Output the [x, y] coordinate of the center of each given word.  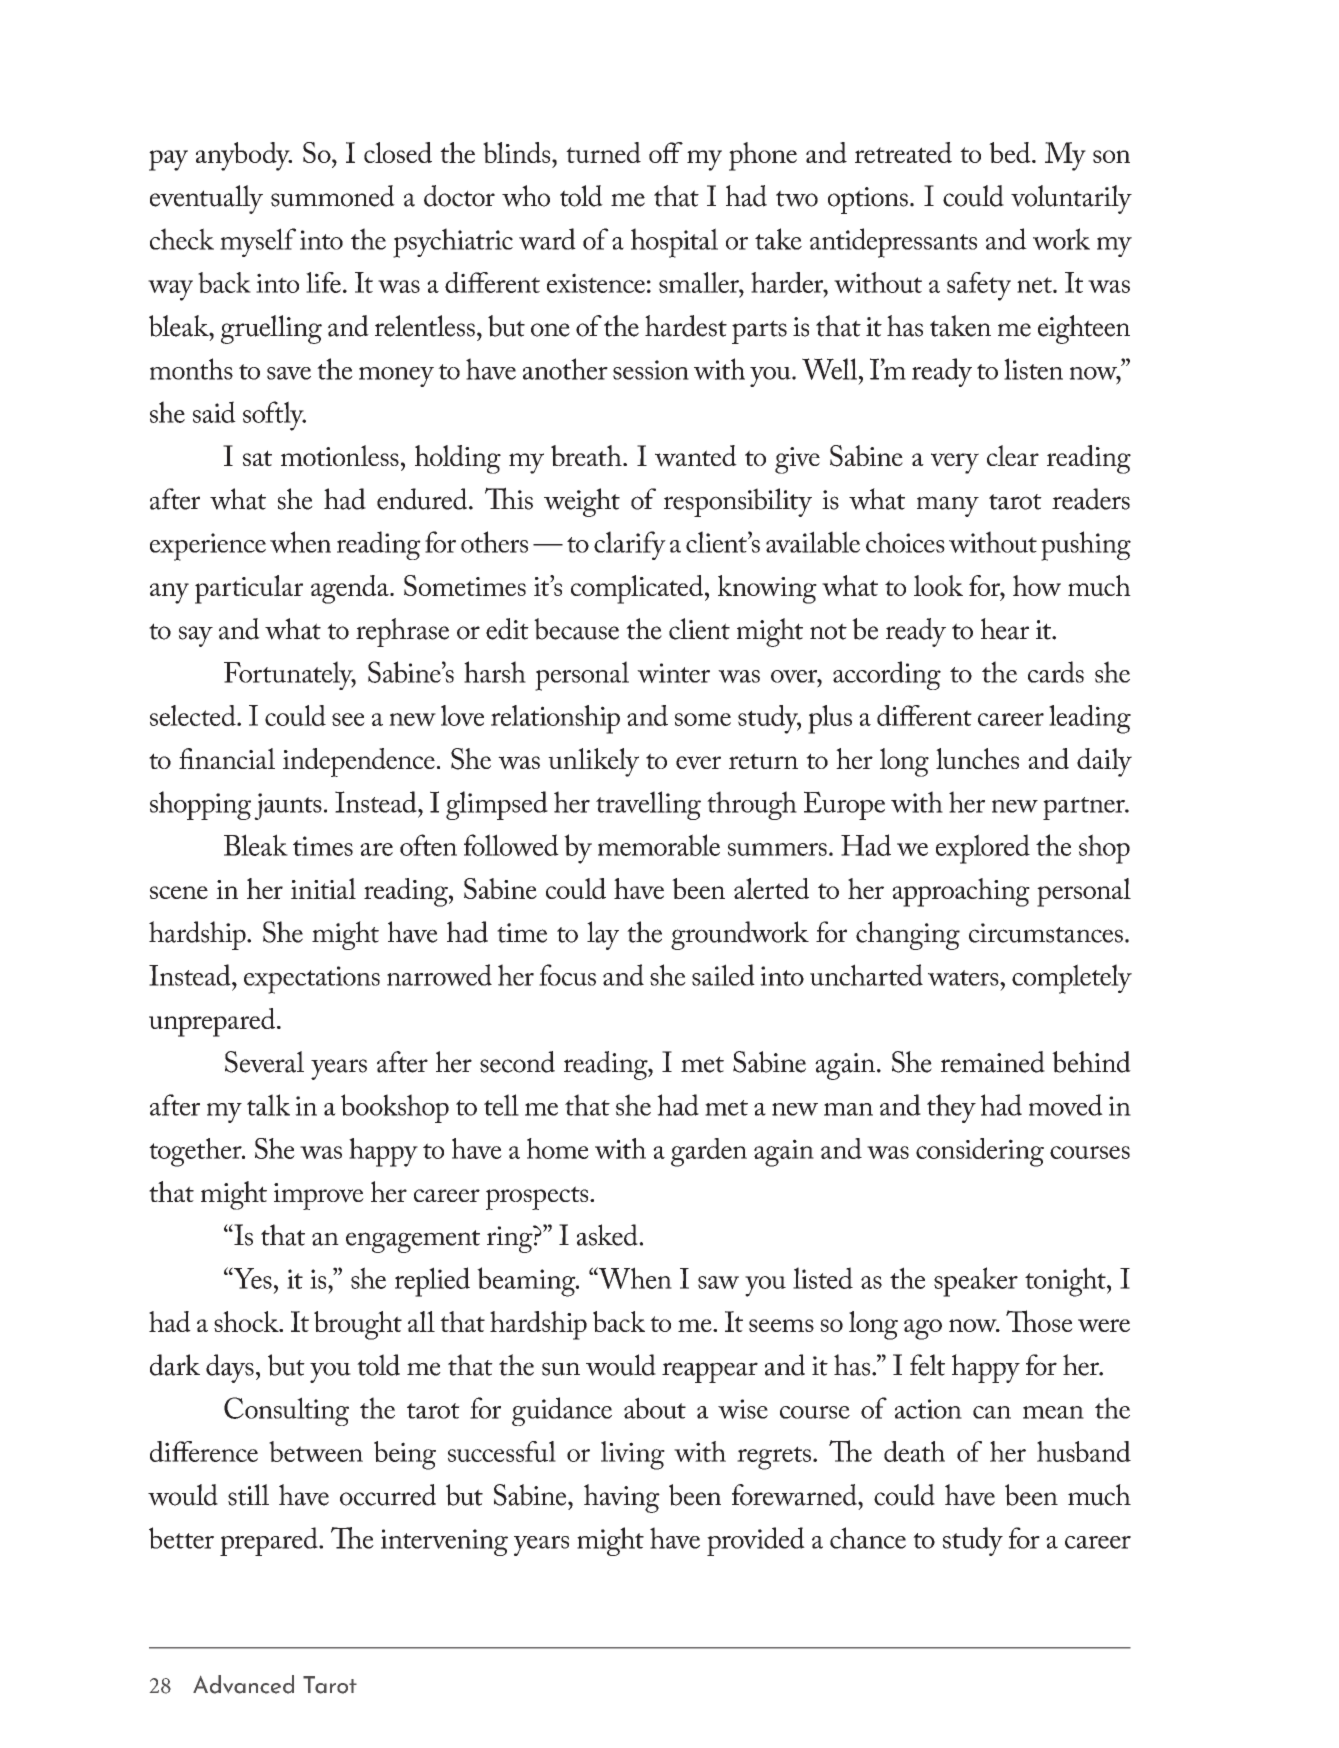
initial [323, 888]
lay [603, 935]
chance [868, 1538]
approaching [961, 892]
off [666, 152]
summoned [333, 196]
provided [756, 1541]
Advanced [243, 1684]
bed [1011, 152]
